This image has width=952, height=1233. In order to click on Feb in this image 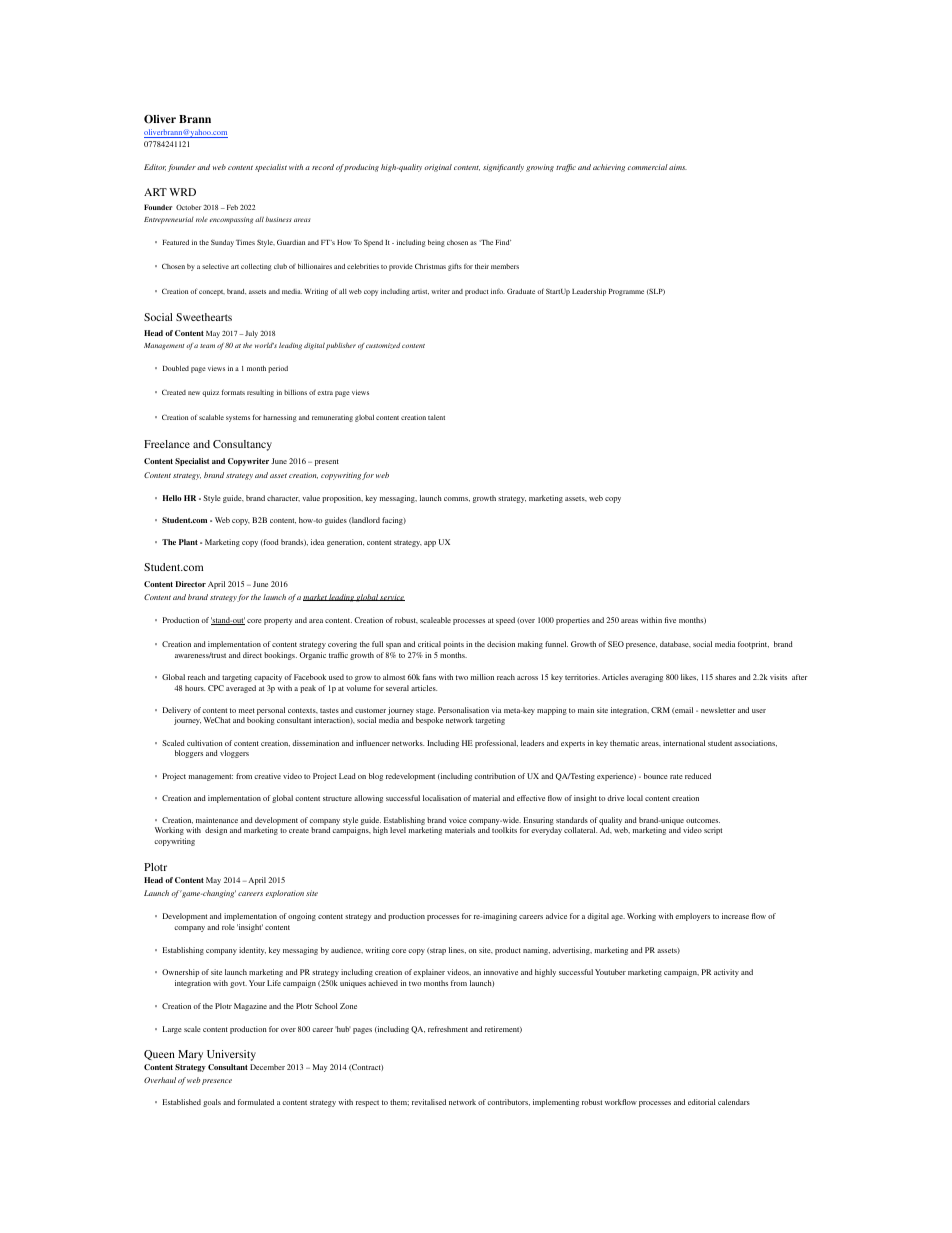, I will do `click(231, 207)`.
